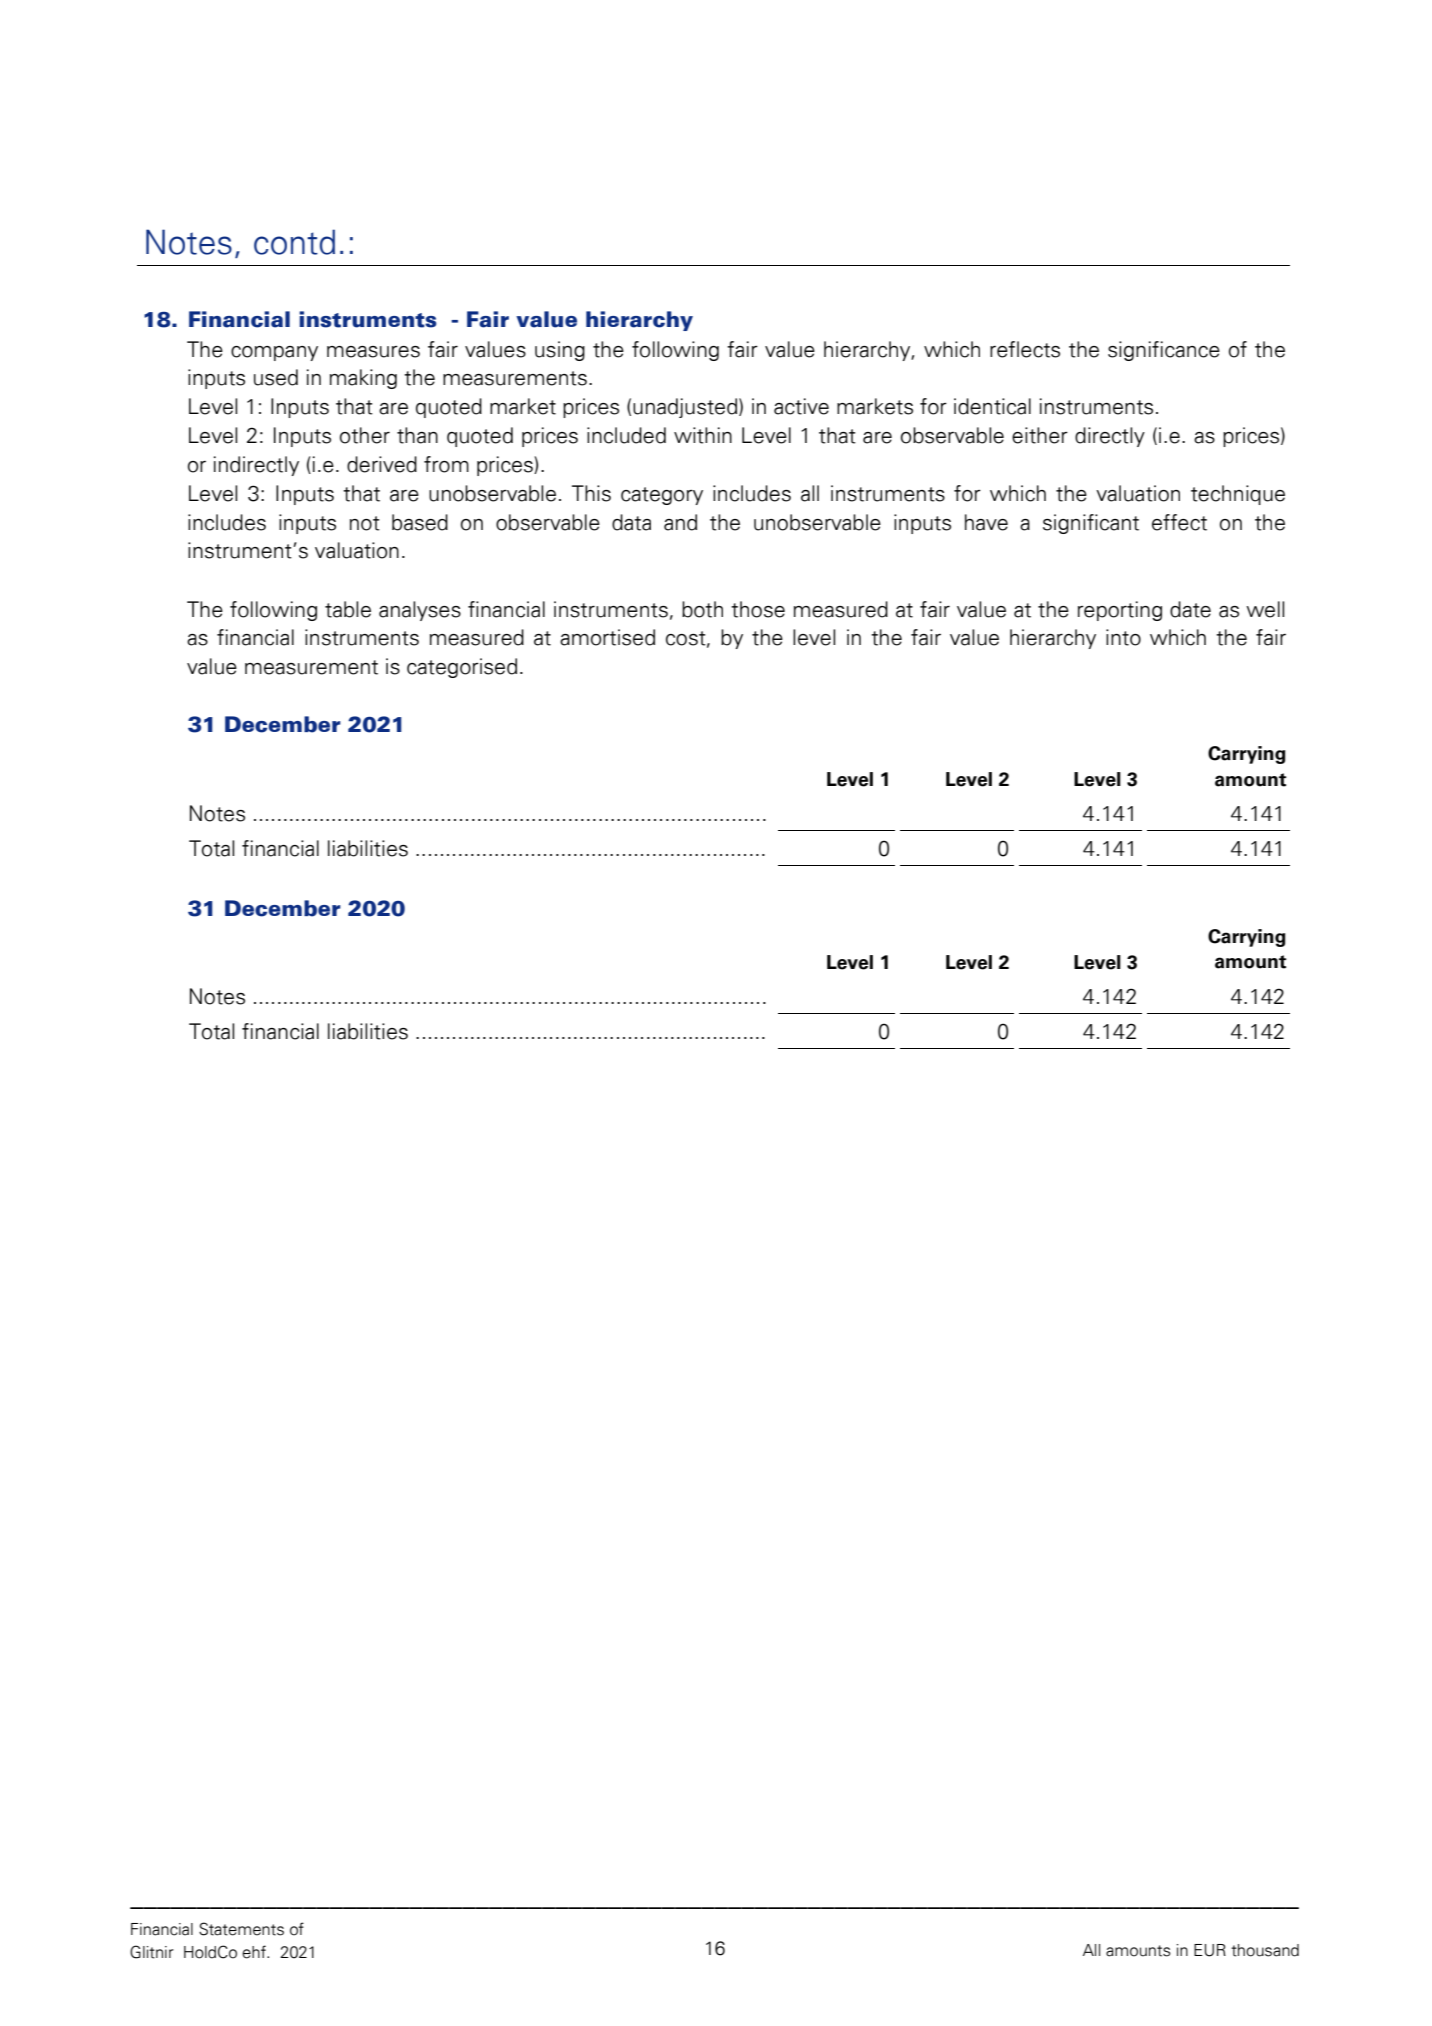 Image resolution: width=1432 pixels, height=2026 pixels. Describe the element at coordinates (373, 352) in the page. I see `measures` at that location.
